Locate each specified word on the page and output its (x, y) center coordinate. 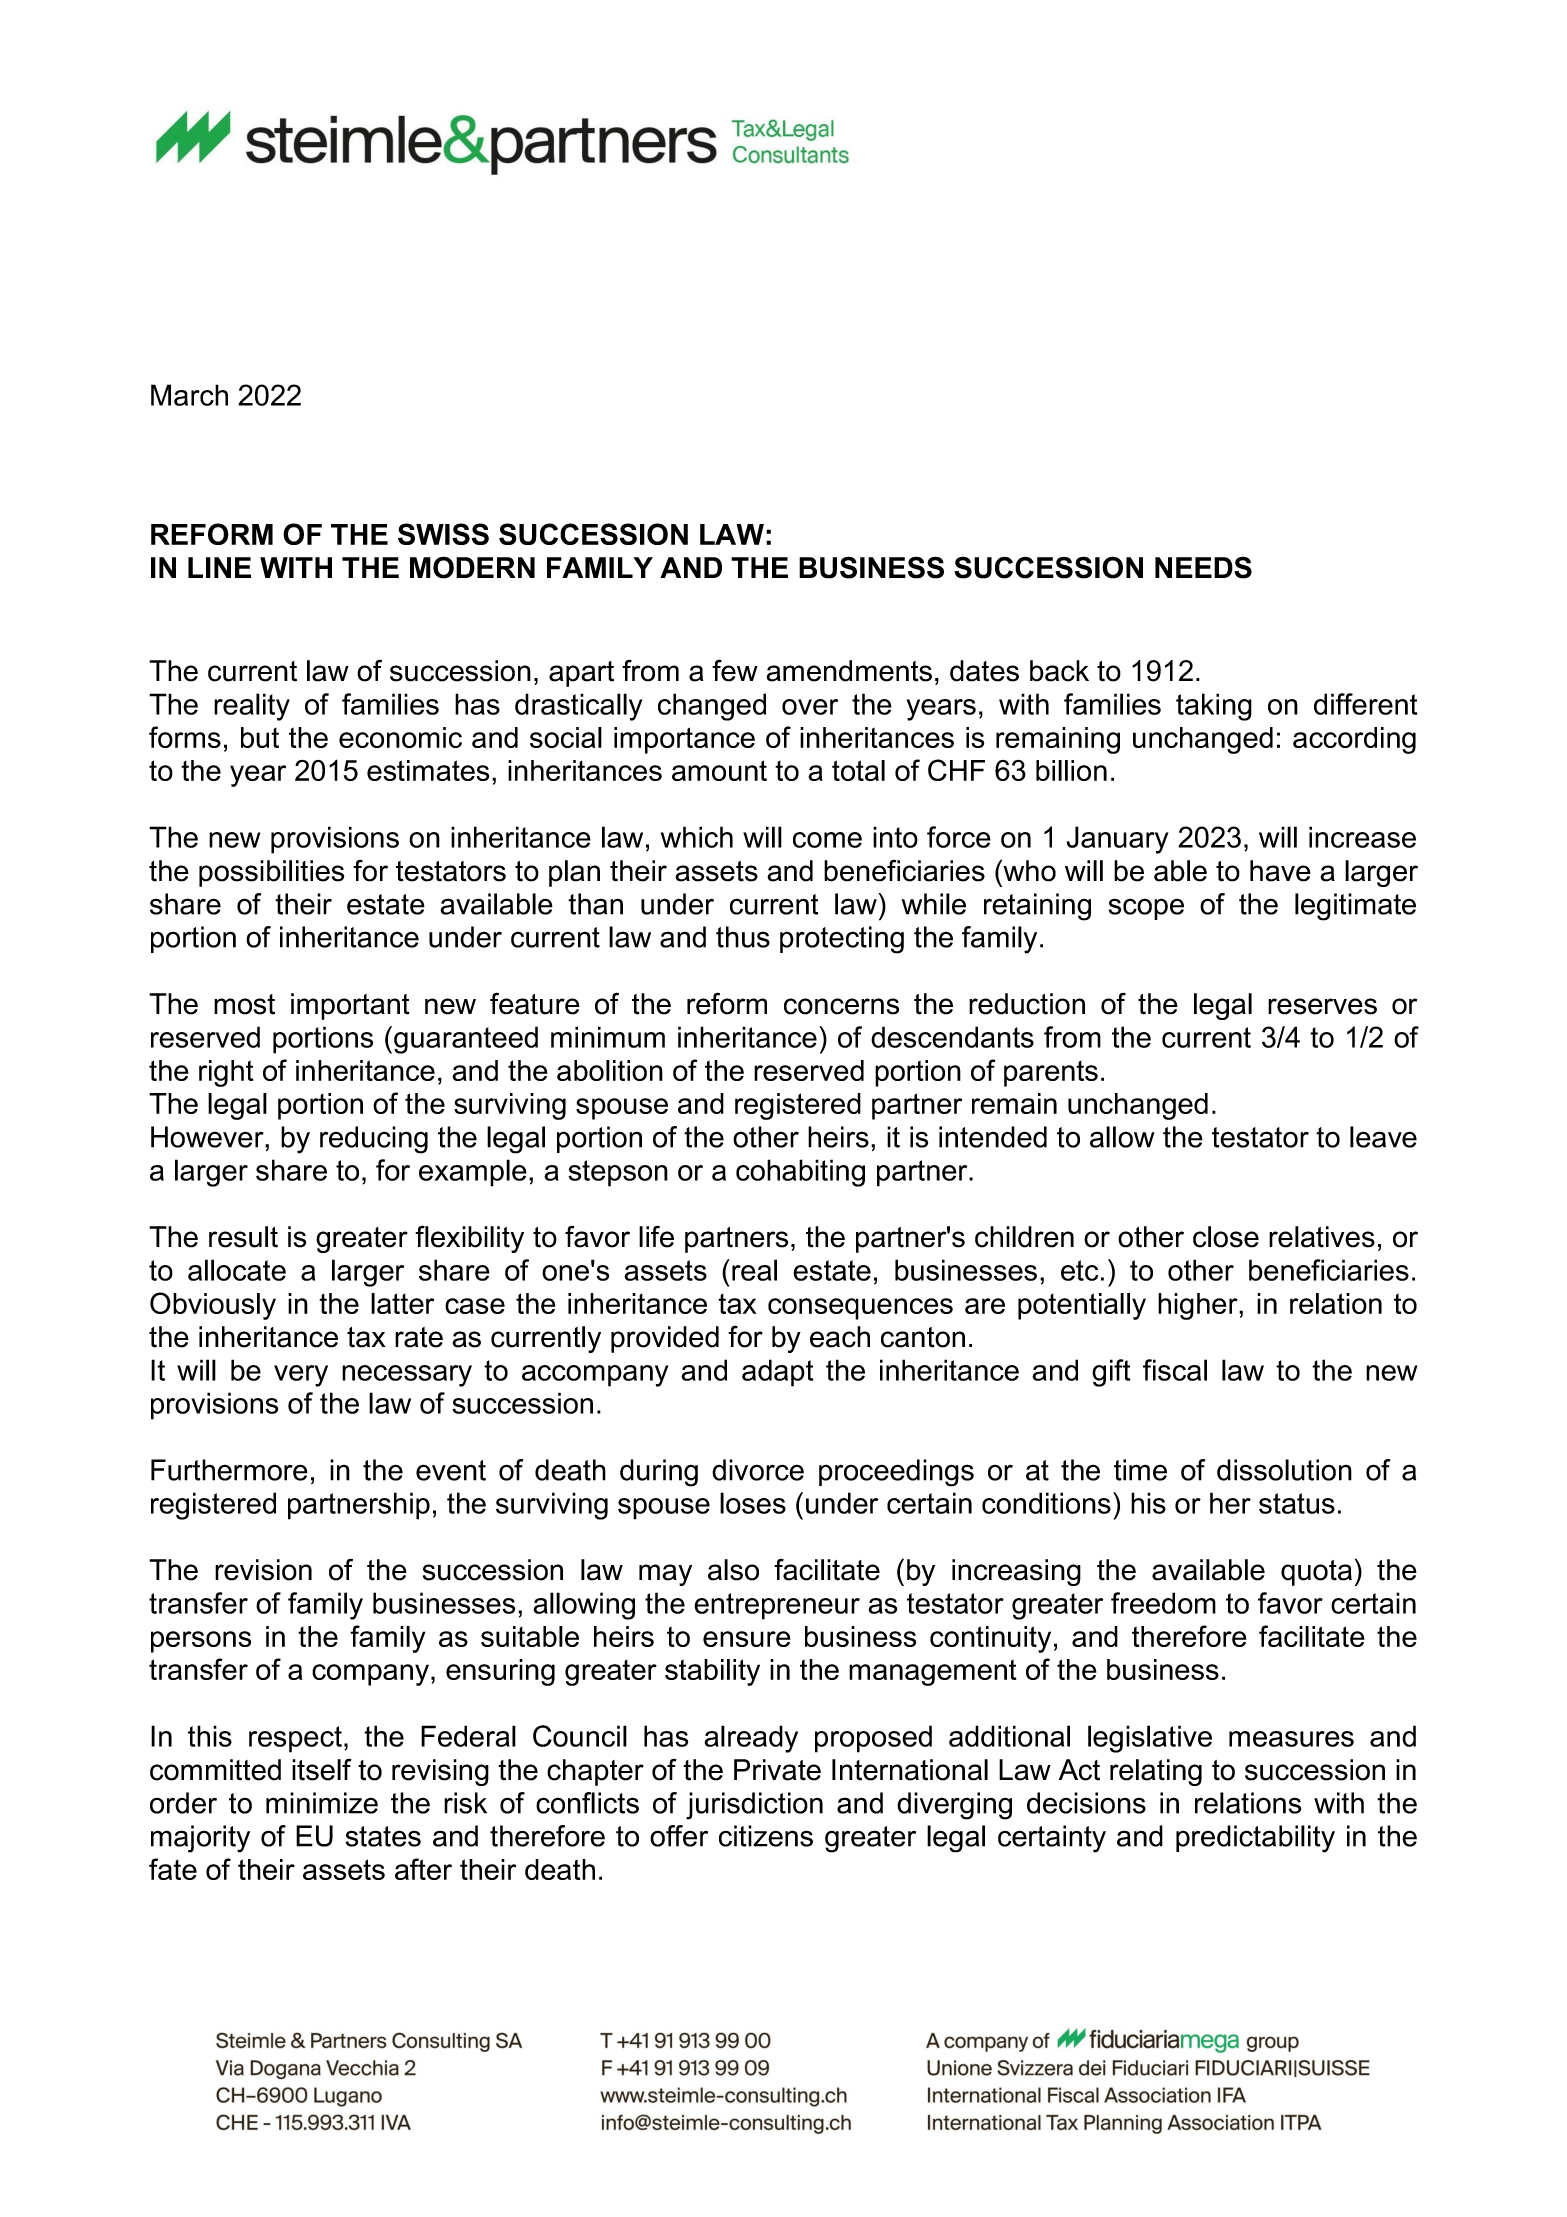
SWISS (443, 534)
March (189, 395)
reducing (374, 1140)
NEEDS (1203, 567)
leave (1383, 1137)
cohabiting (800, 1173)
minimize (322, 1803)
